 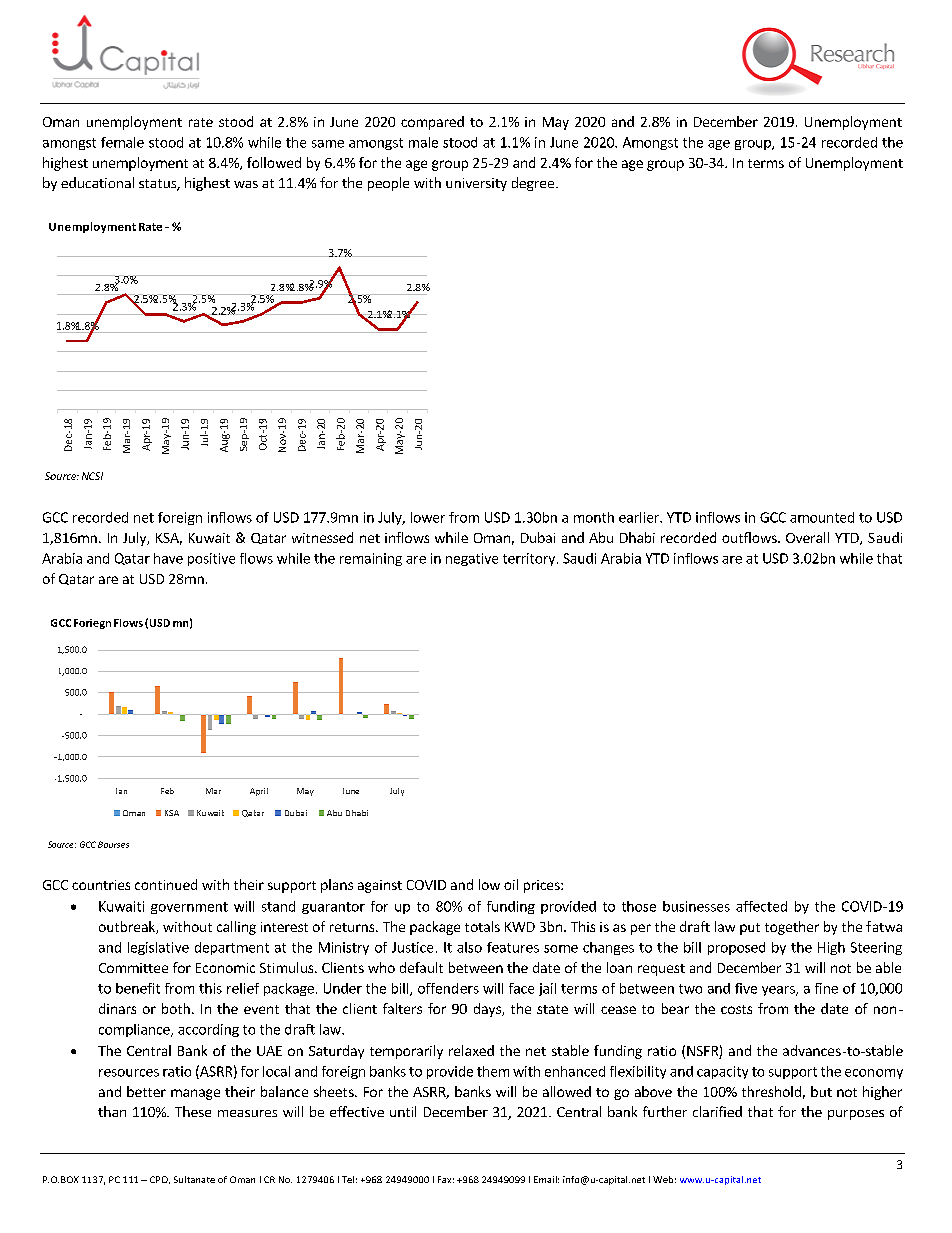 What do you see at coordinates (472, 559) in the screenshot?
I see `negative` at bounding box center [472, 559].
